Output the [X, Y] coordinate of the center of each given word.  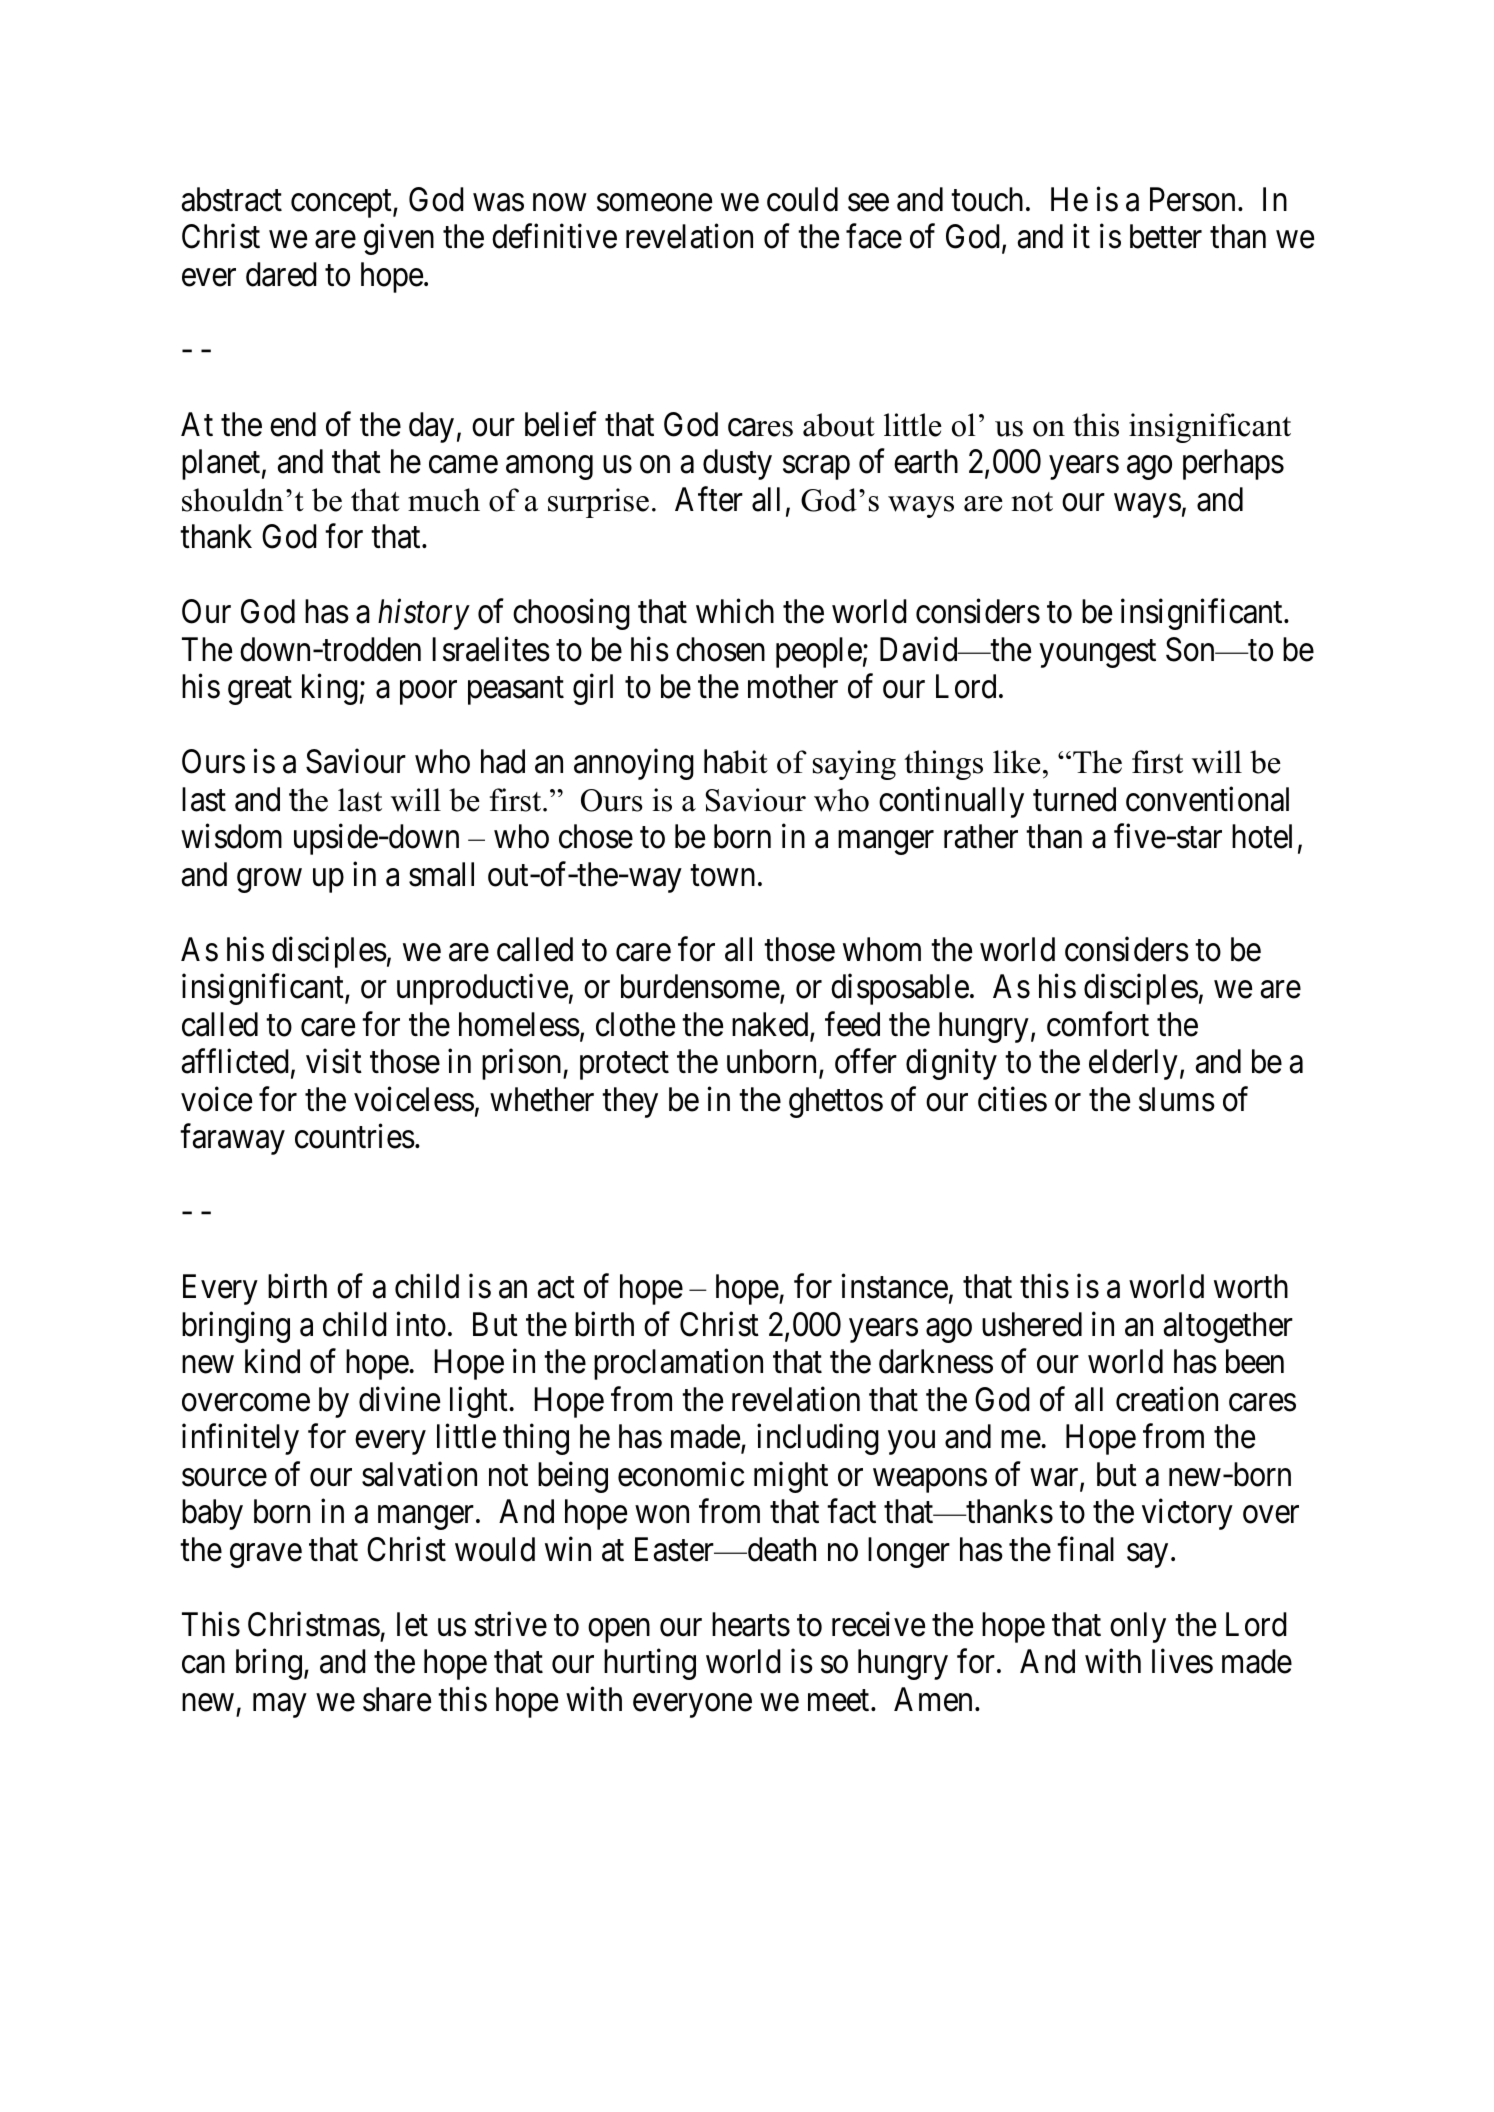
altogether [1228, 1327]
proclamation [678, 1364]
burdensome [700, 986]
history [424, 614]
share [397, 1699]
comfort [1098, 1024]
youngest [1097, 654]
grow [269, 881]
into [421, 1324]
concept [342, 204]
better [1166, 236]
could [802, 199]
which [735, 611]
